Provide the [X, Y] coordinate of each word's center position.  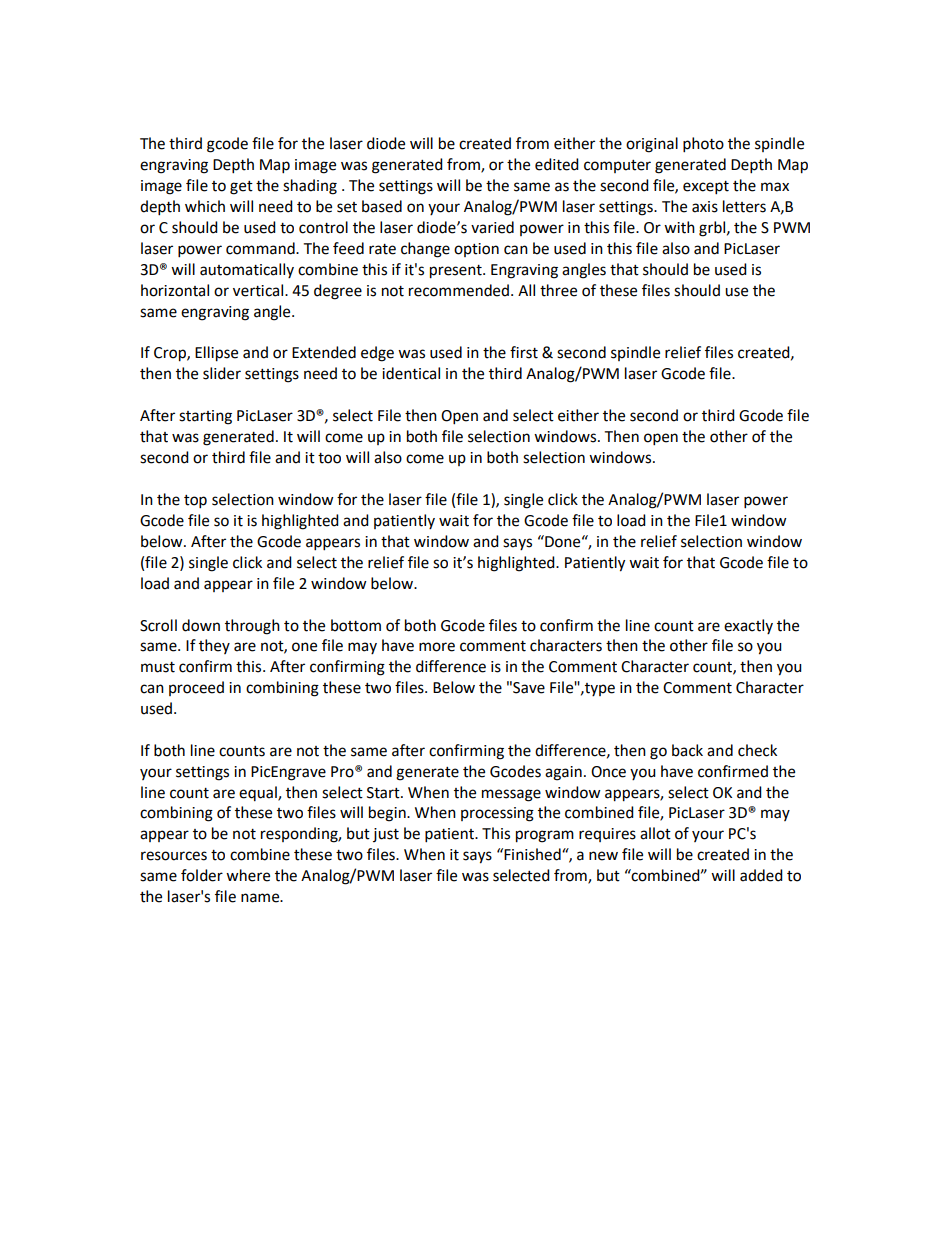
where [248, 875]
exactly [748, 626]
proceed [196, 688]
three [558, 290]
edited [557, 164]
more [437, 647]
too [329, 458]
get [241, 188]
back [687, 750]
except [706, 188]
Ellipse [216, 354]
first [524, 352]
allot [655, 833]
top [195, 502]
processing [497, 814]
